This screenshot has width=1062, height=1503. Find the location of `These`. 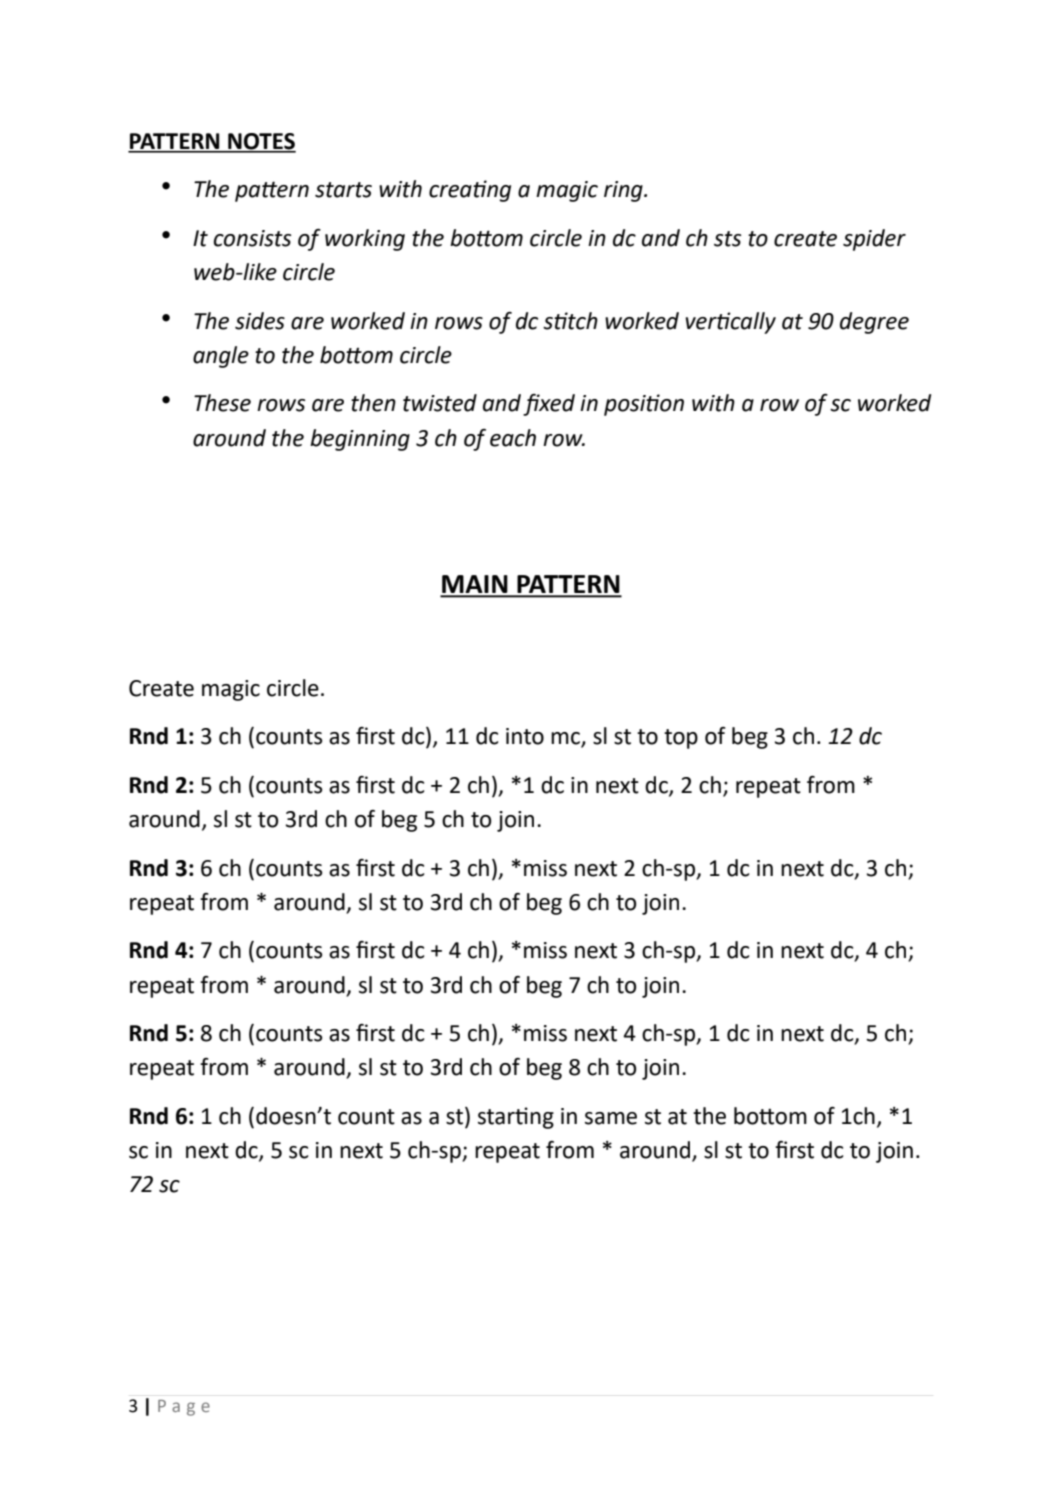

These is located at coordinates (222, 403).
